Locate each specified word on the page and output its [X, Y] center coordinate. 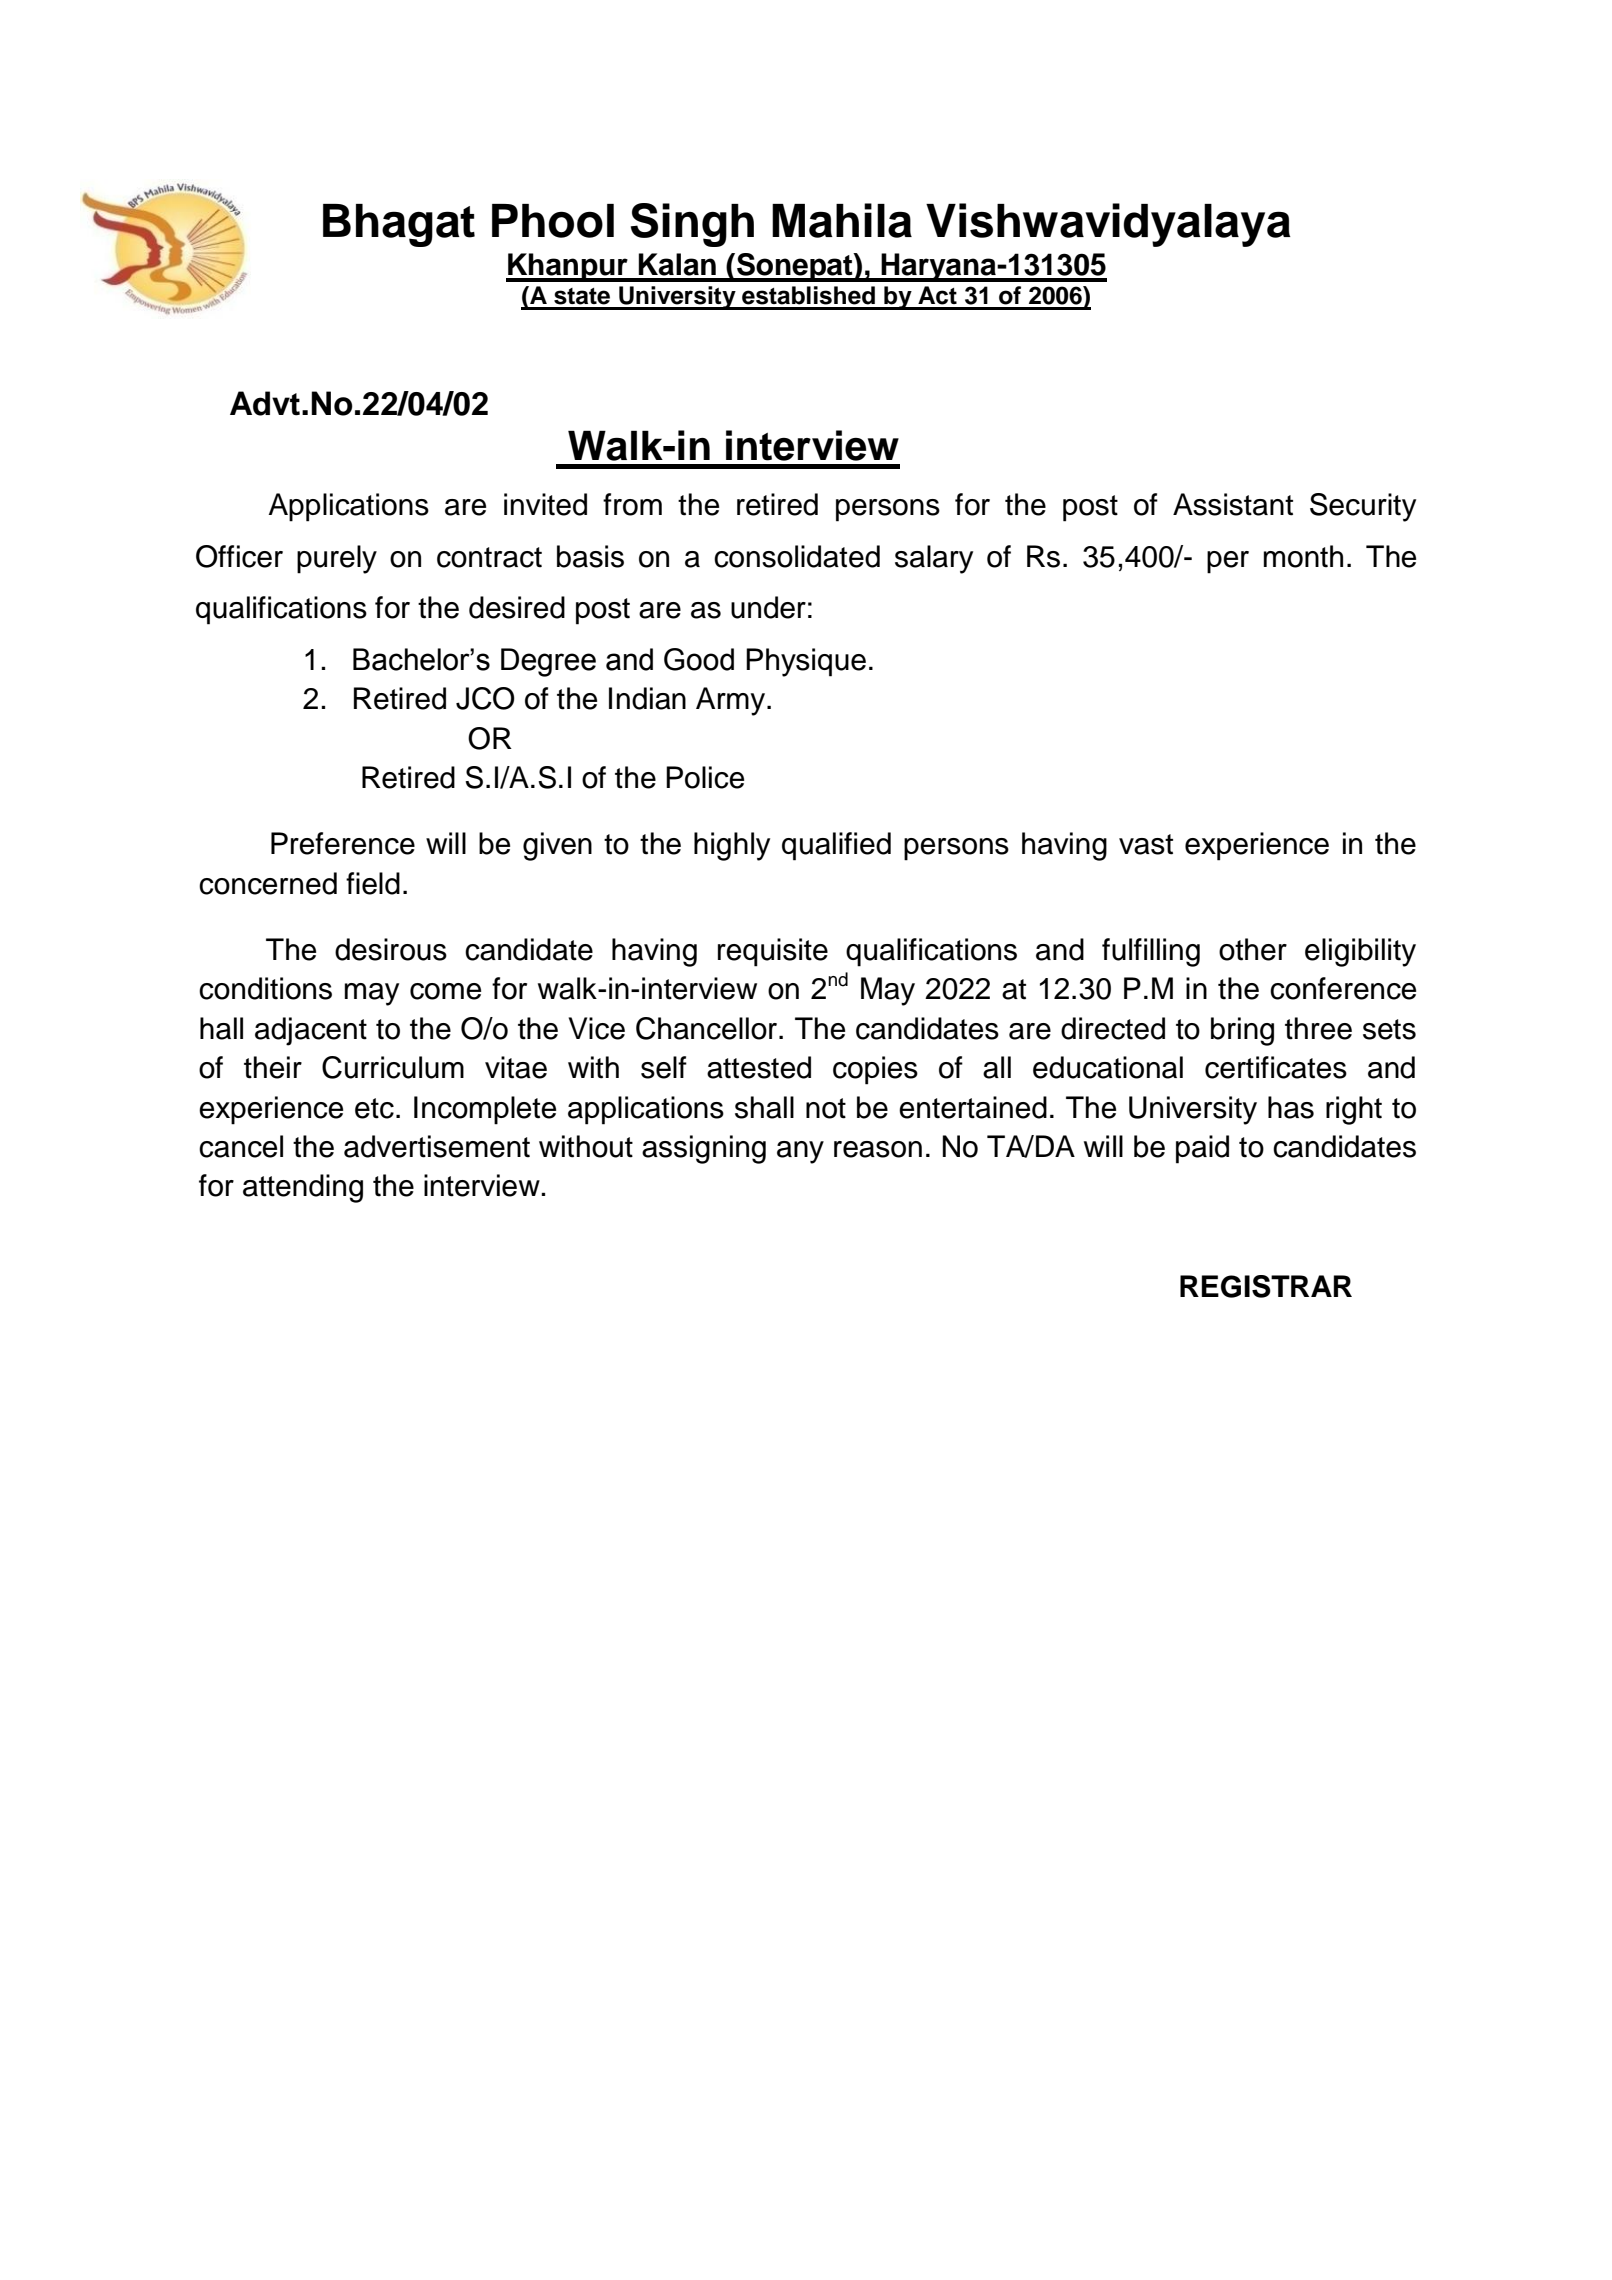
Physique [806, 662]
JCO [485, 698]
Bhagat [399, 225]
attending [303, 1188]
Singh [692, 225]
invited [545, 504]
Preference [343, 843]
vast [1146, 844]
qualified [836, 846]
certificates [1276, 1067]
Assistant [1233, 504]
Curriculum [393, 1067]
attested [759, 1067]
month [1303, 556]
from [632, 504]
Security [1363, 507]
